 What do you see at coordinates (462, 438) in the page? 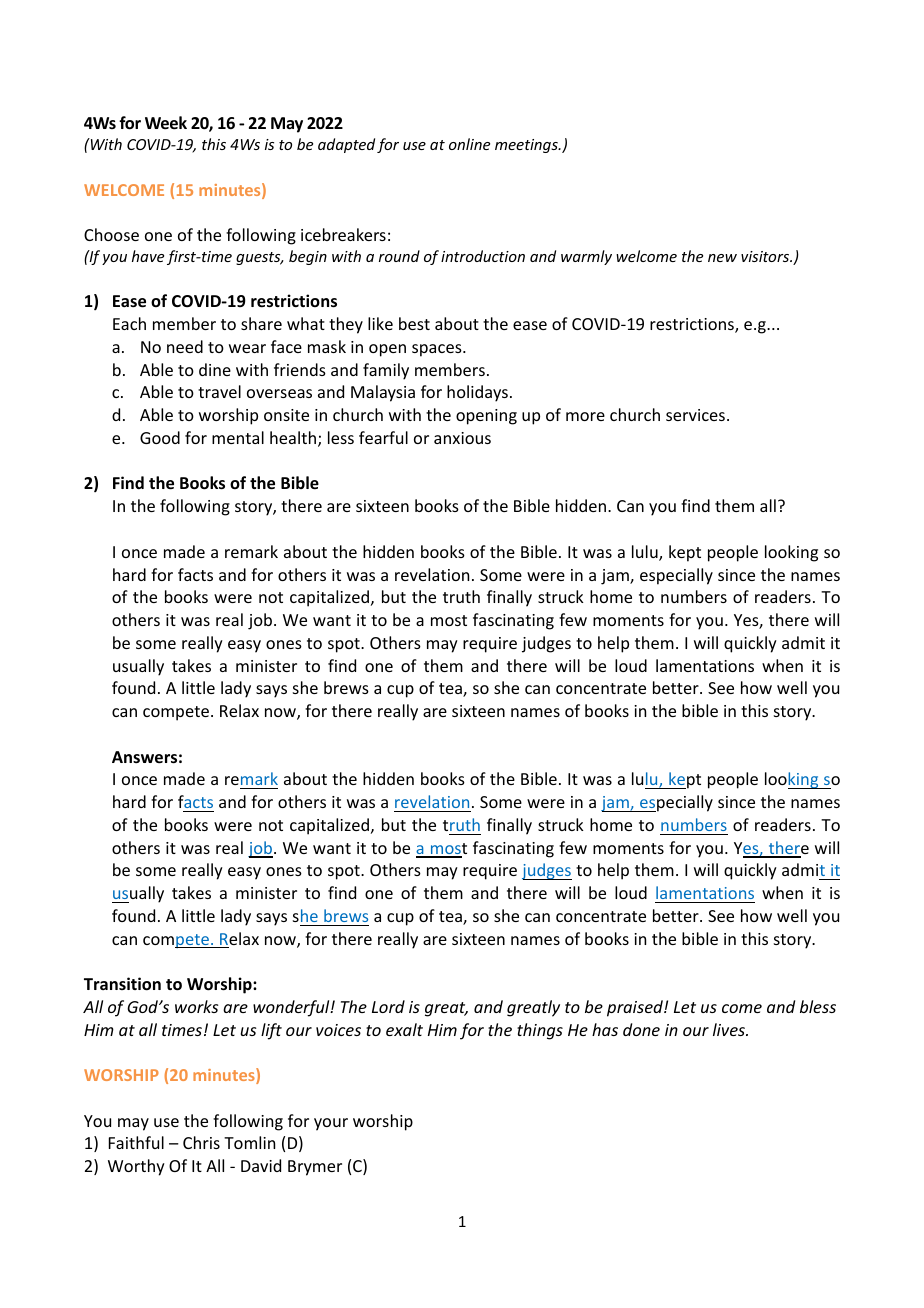
I see `anxious` at bounding box center [462, 438].
